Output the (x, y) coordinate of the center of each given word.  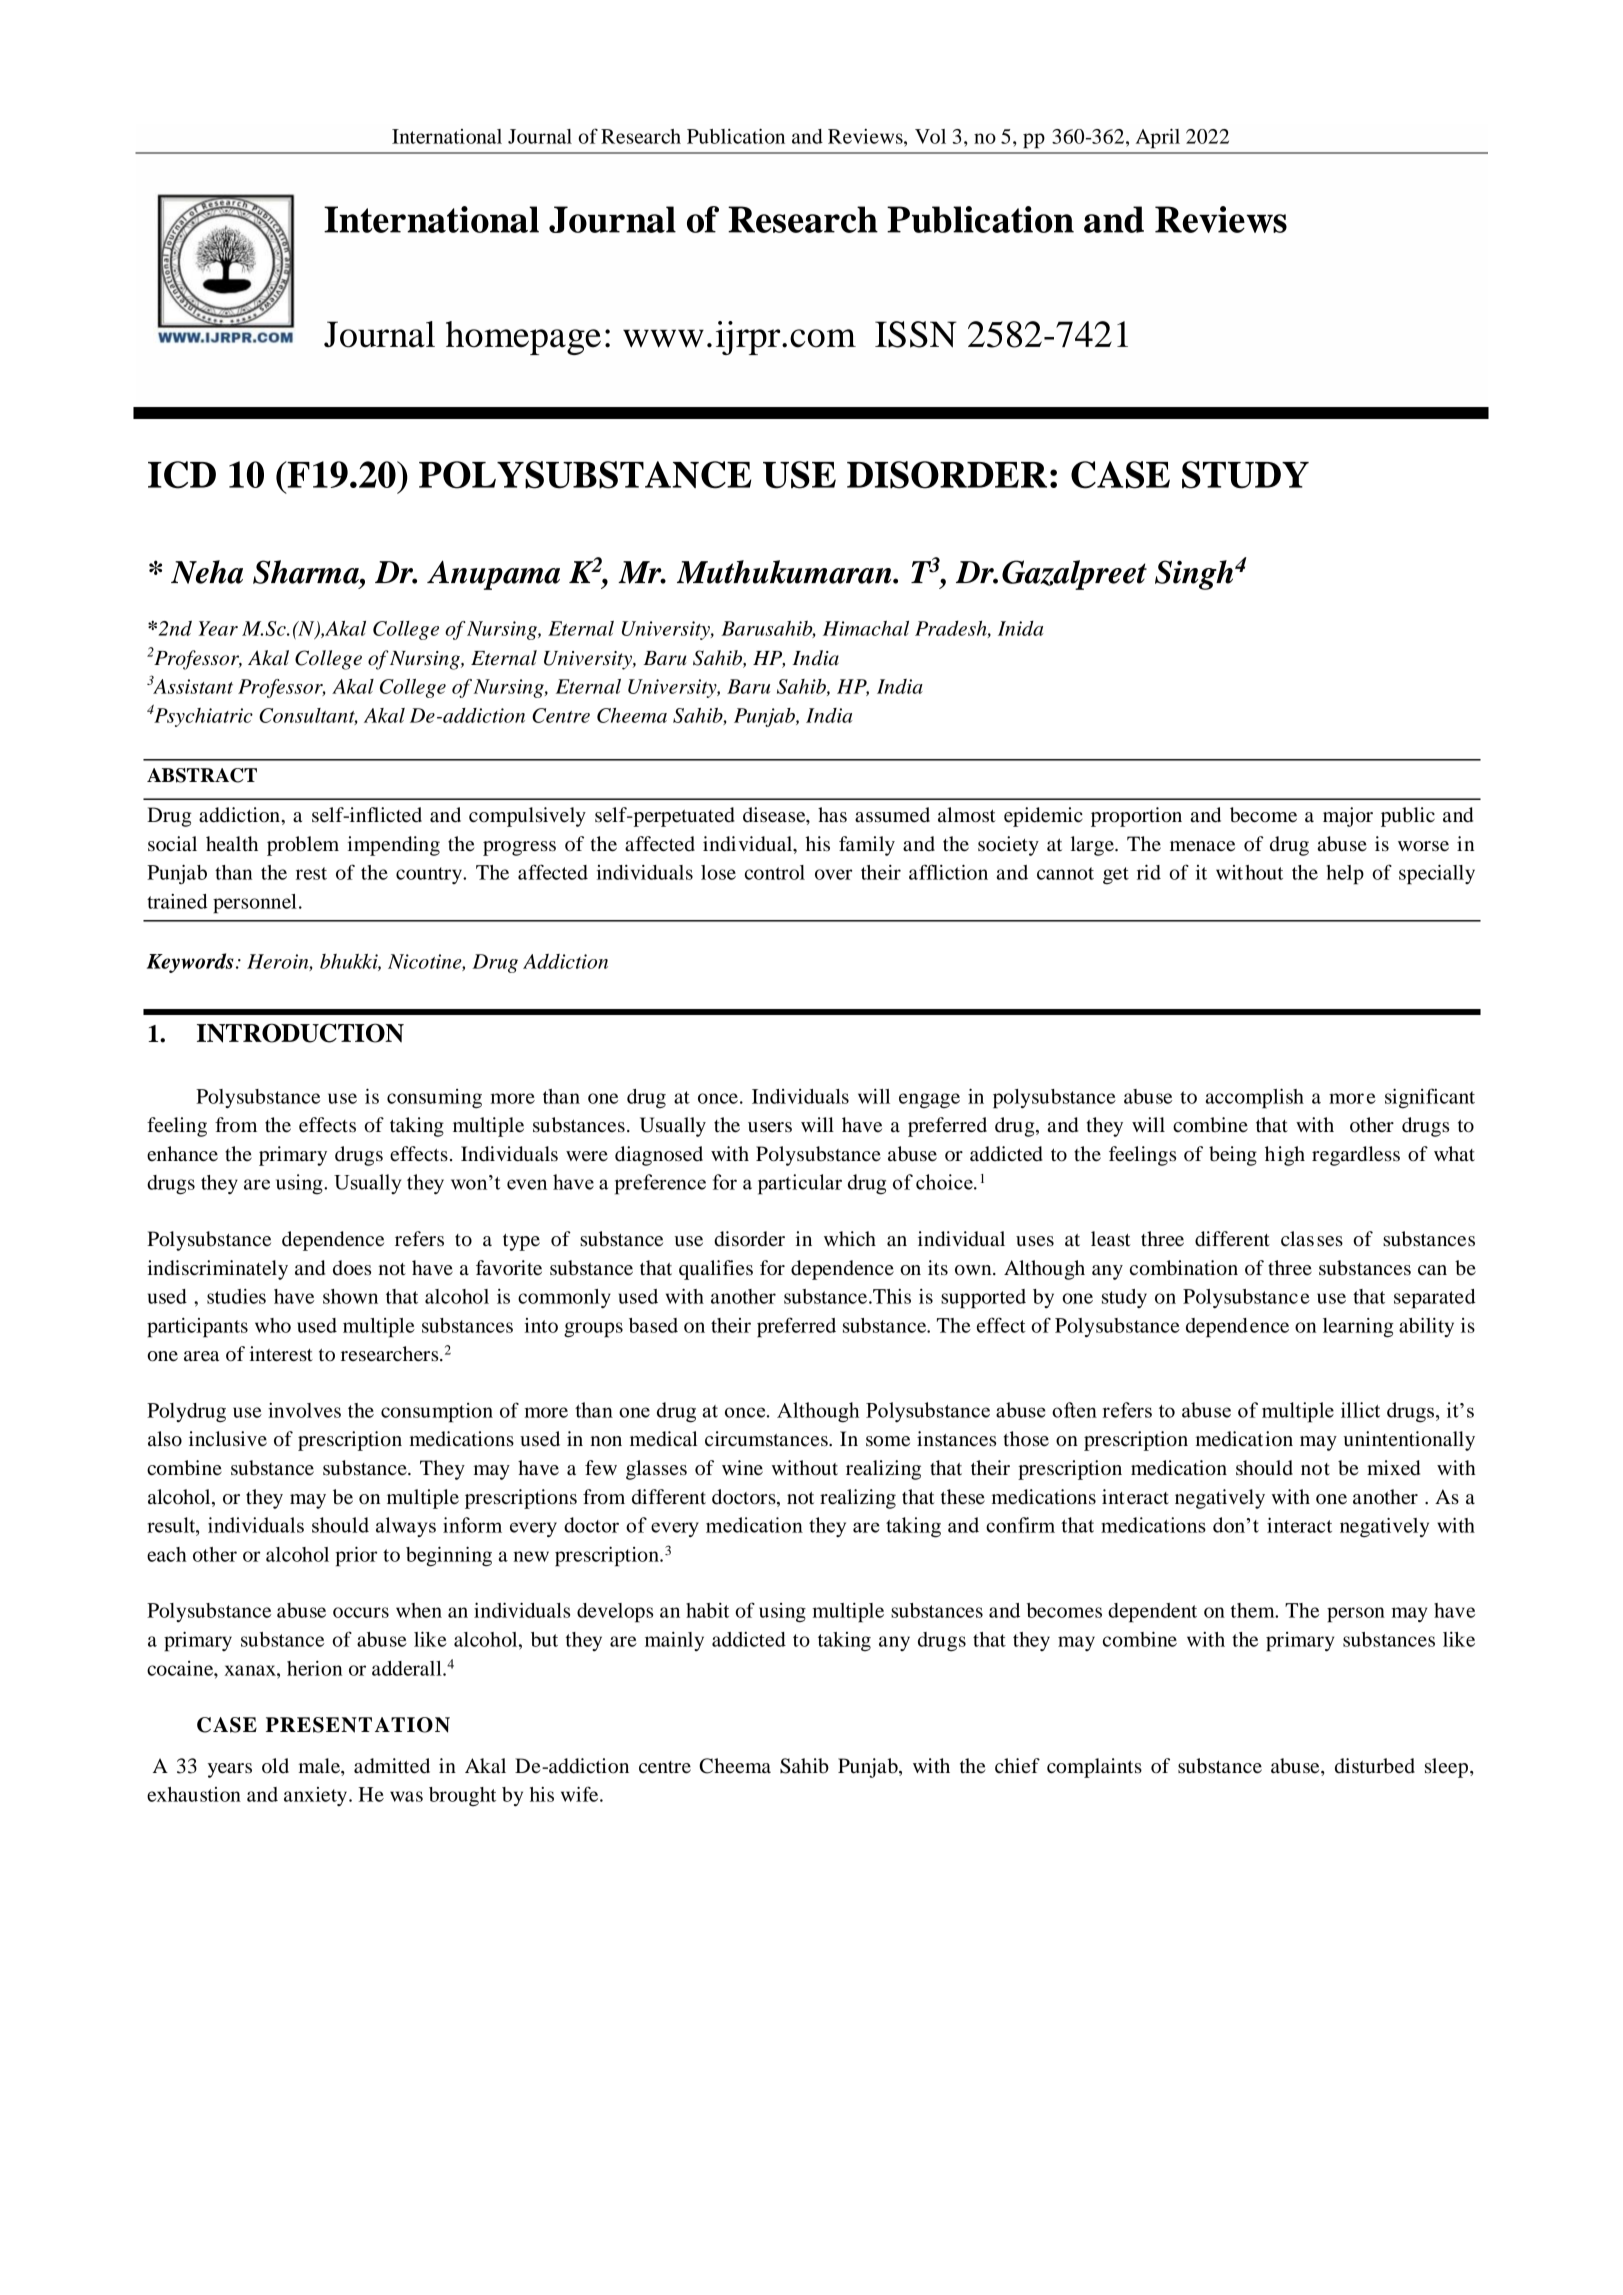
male (320, 1766)
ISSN (916, 334)
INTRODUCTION (300, 1033)
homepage (523, 338)
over (834, 874)
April (1158, 138)
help (1345, 875)
